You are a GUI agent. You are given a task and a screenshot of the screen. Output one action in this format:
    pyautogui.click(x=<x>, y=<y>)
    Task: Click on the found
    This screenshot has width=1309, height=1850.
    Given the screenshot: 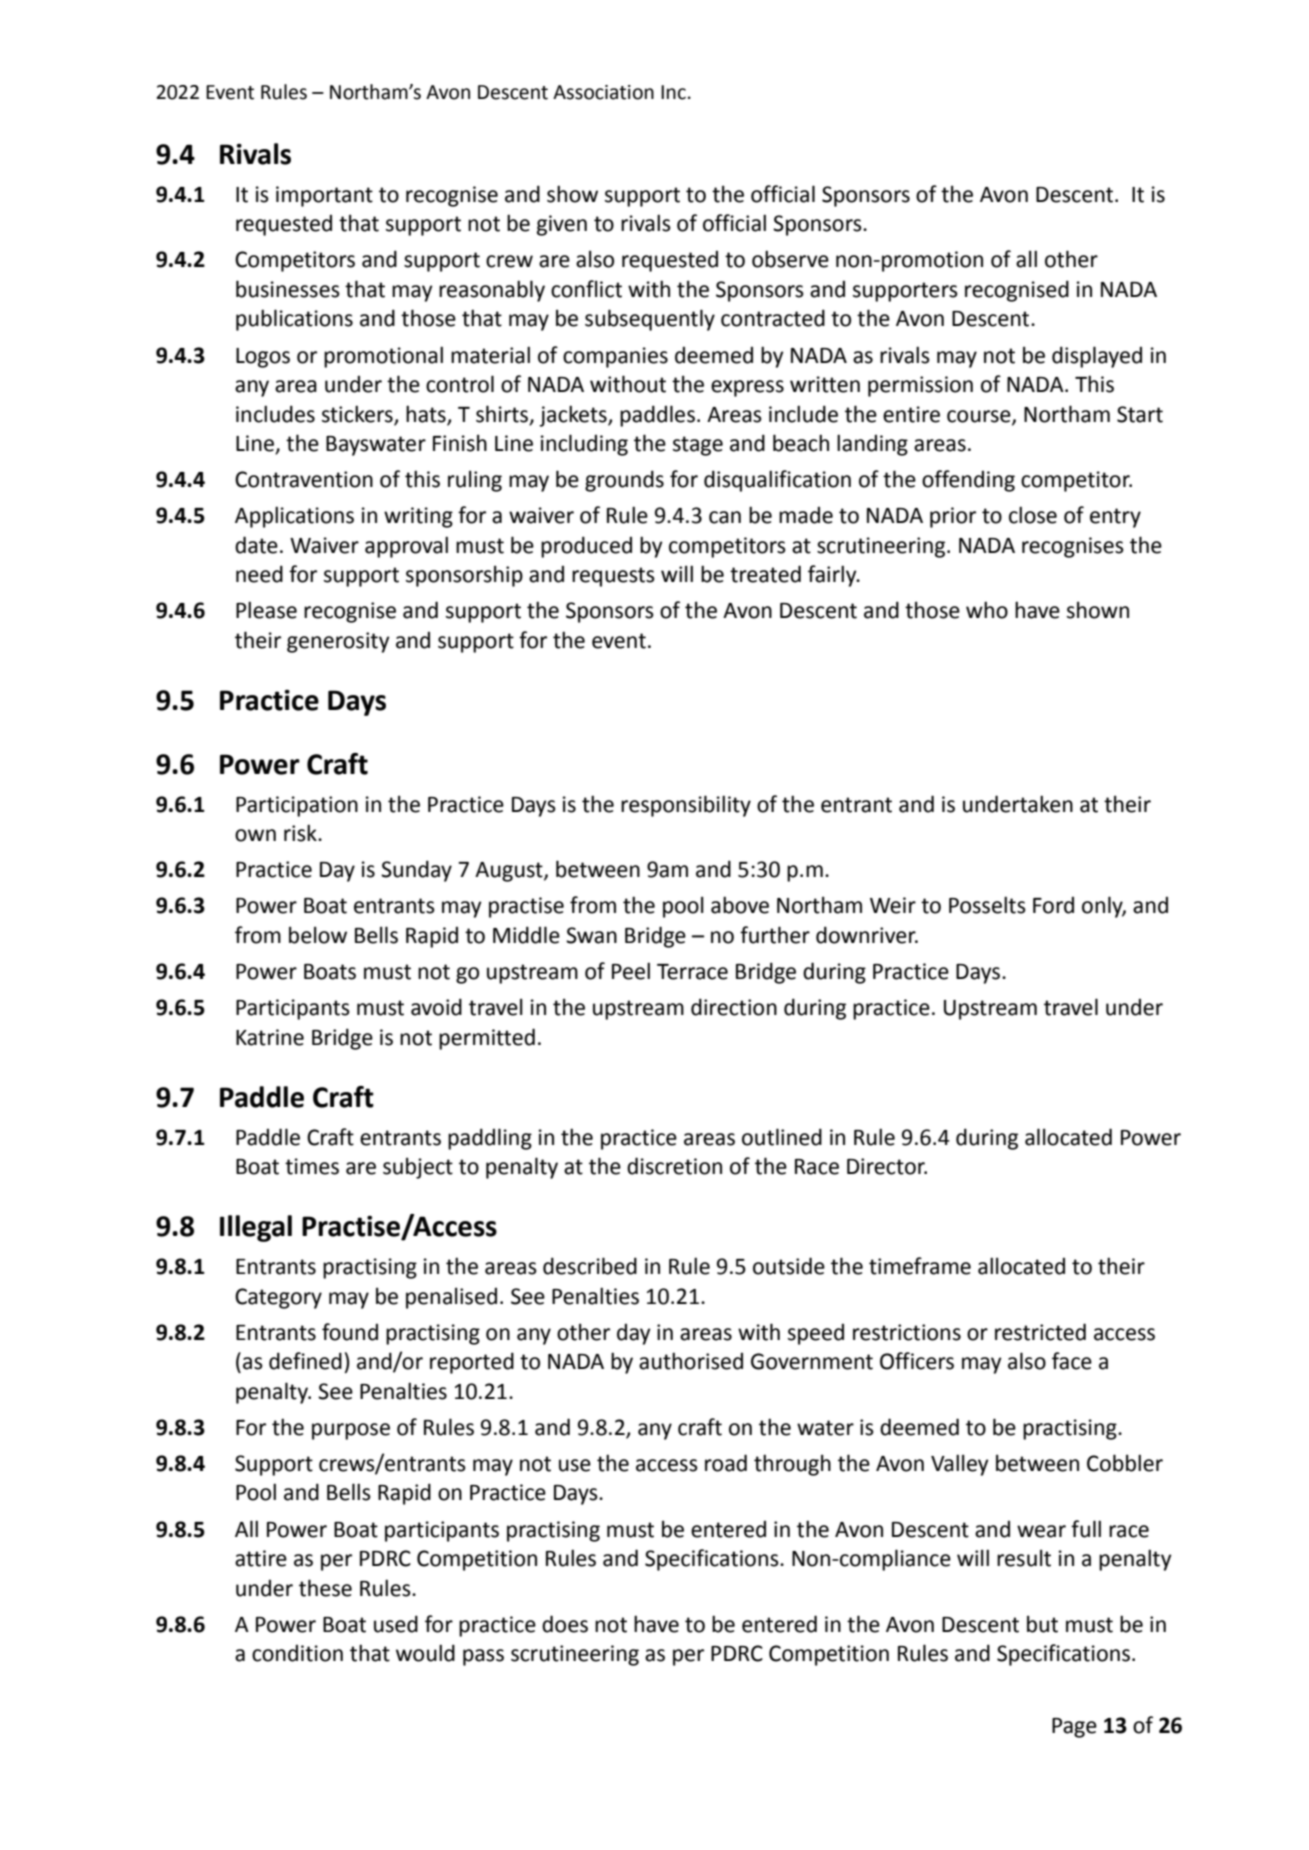 What is the action you would take?
    pyautogui.click(x=350, y=1332)
